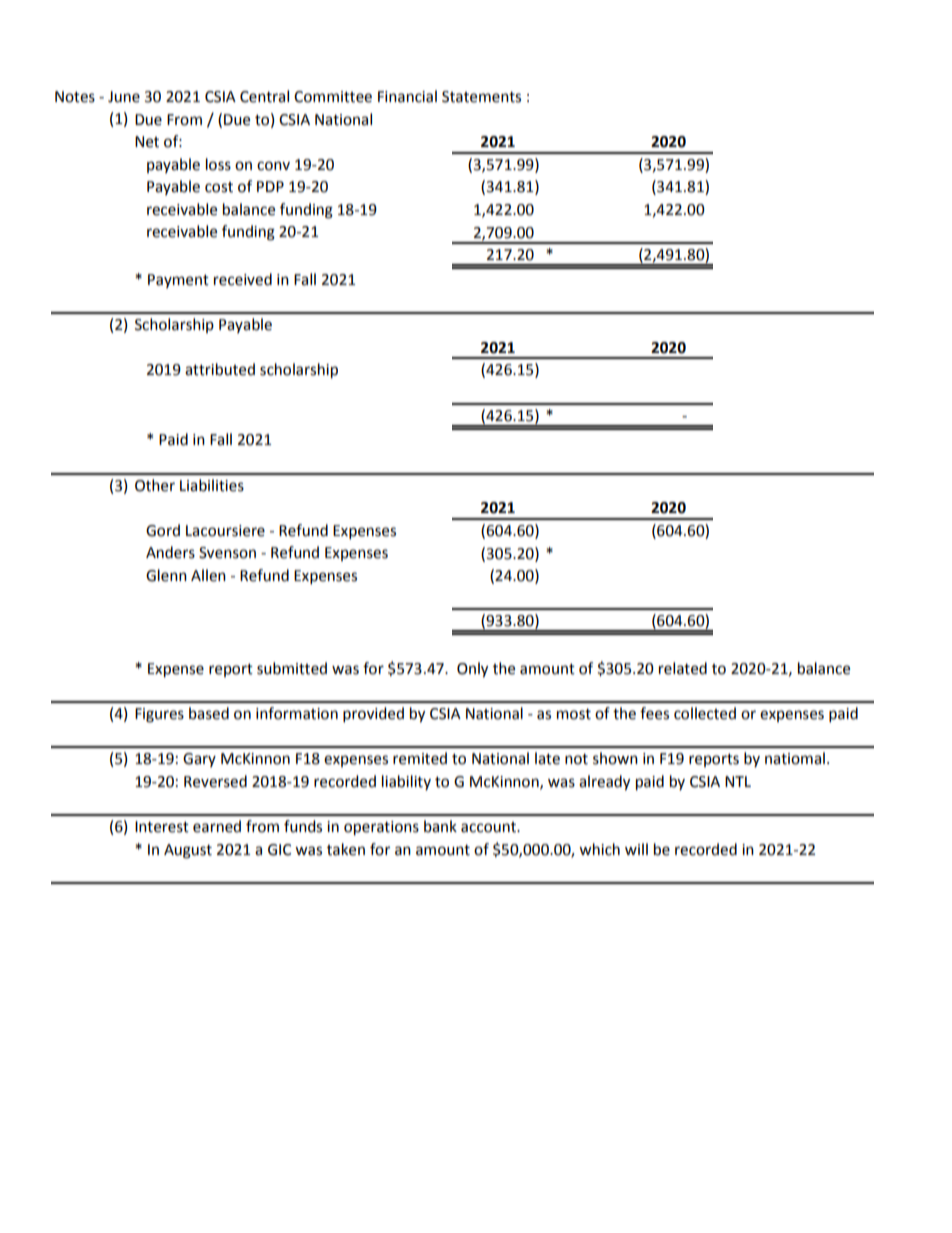  I want to click on received, so click(243, 279).
